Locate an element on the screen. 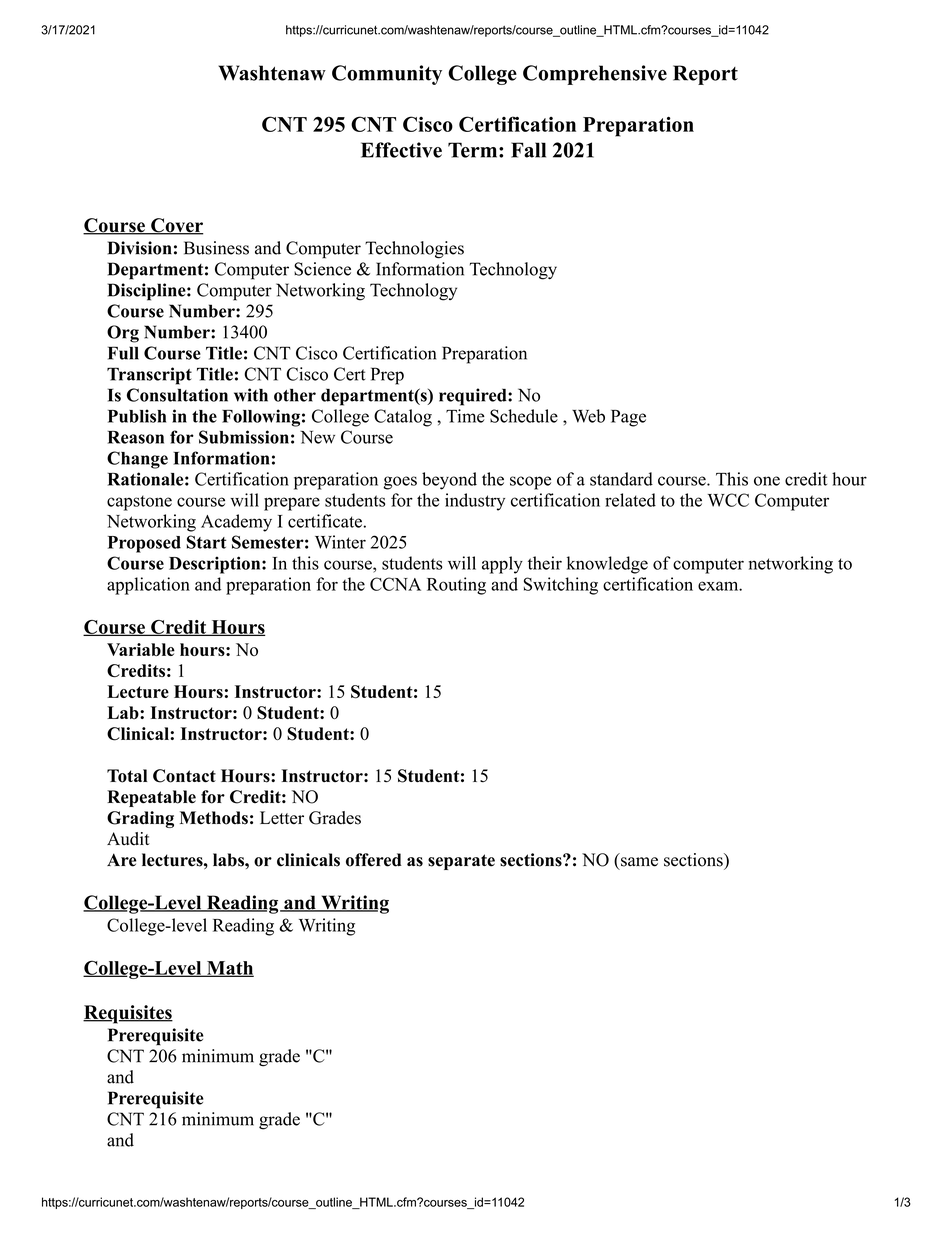 This screenshot has height=1233, width=952. Start is located at coordinates (206, 542).
